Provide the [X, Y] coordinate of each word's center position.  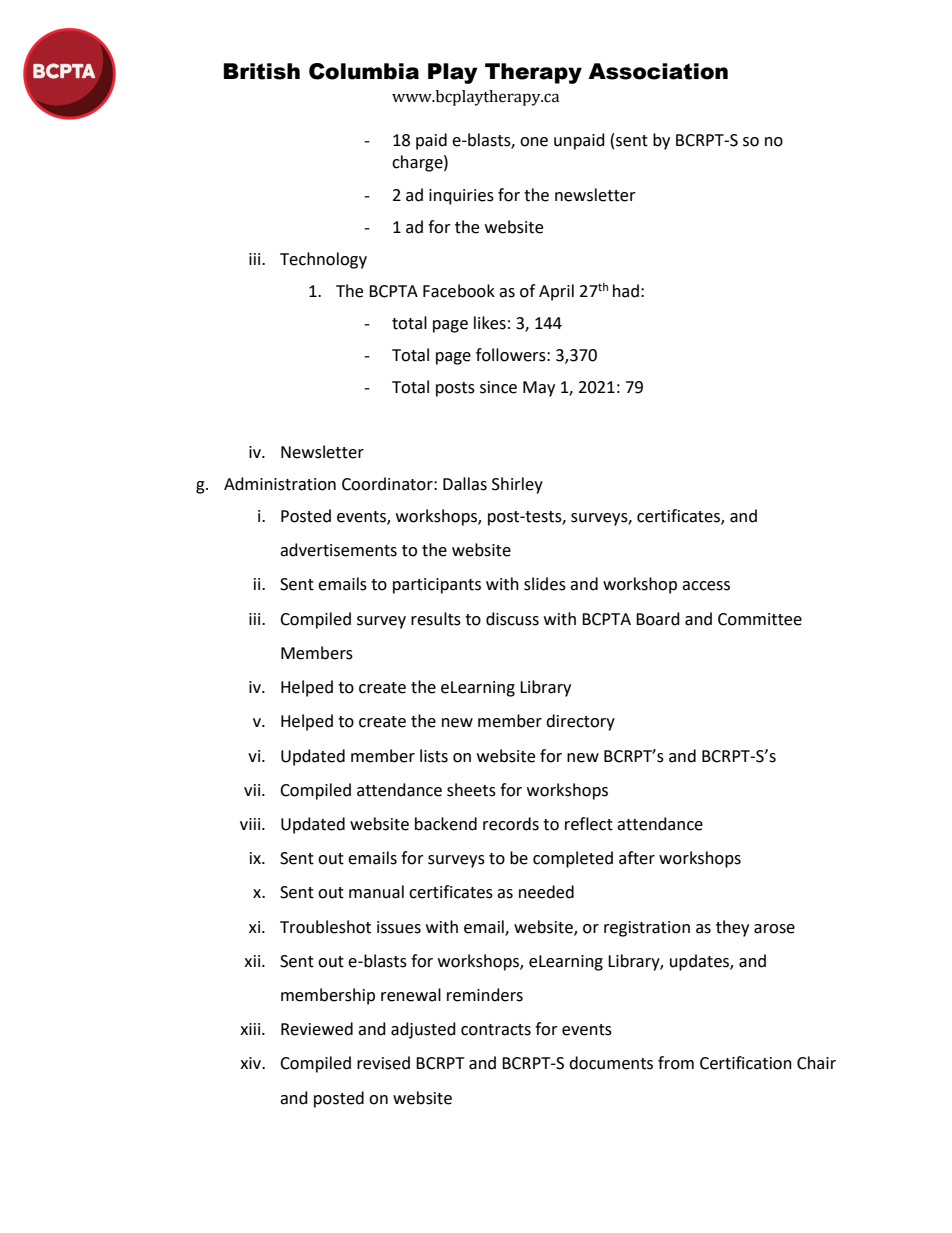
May [539, 389]
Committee [760, 619]
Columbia [364, 71]
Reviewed [317, 1029]
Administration [280, 484]
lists [434, 756]
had [626, 291]
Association [658, 71]
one [534, 142]
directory [580, 722]
